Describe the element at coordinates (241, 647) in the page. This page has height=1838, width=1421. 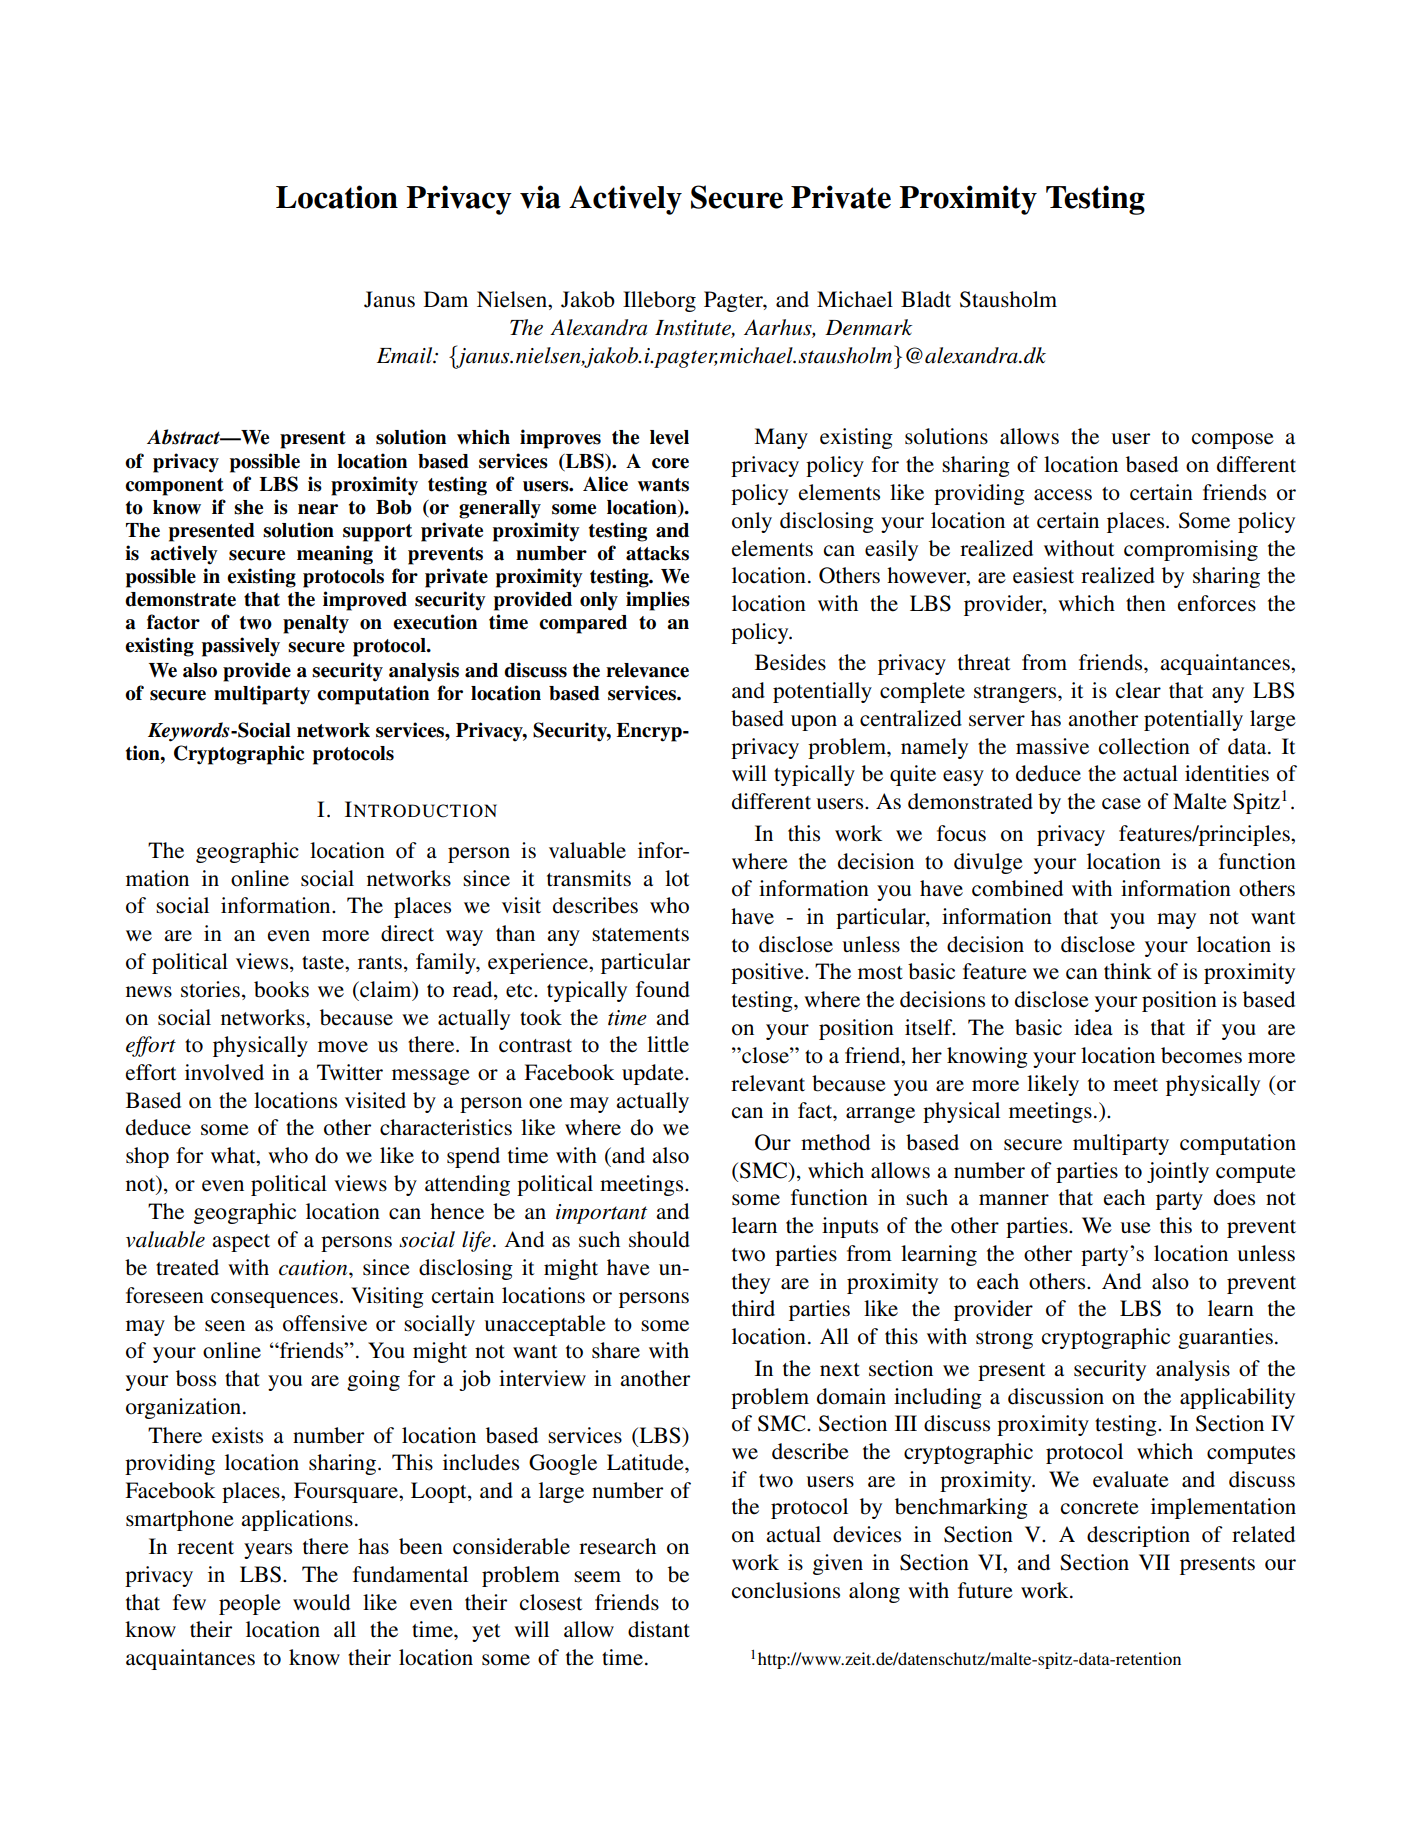
I see `passively` at that location.
